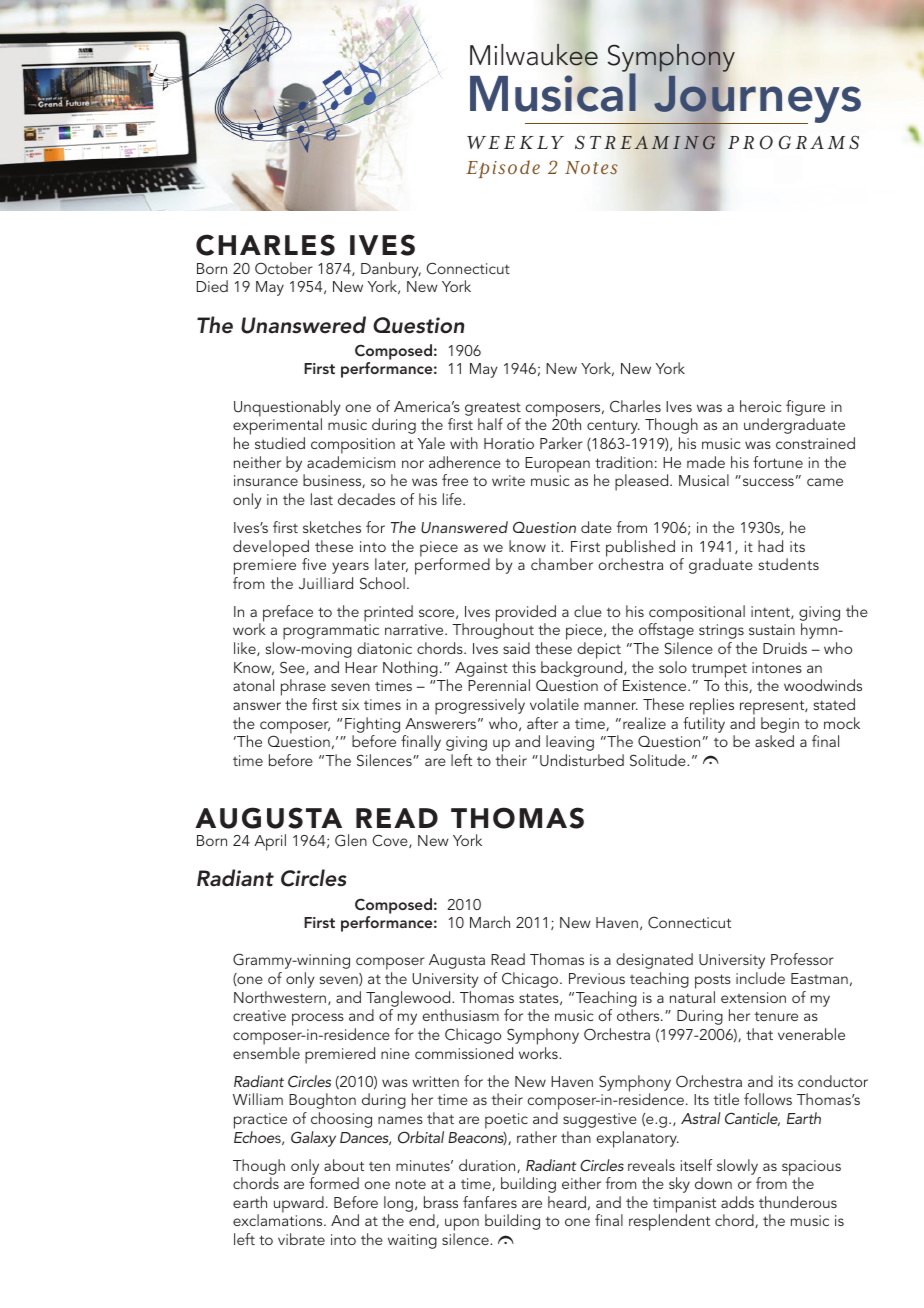 The width and height of the screenshot is (924, 1308). What do you see at coordinates (314, 564) in the screenshot?
I see `five` at bounding box center [314, 564].
